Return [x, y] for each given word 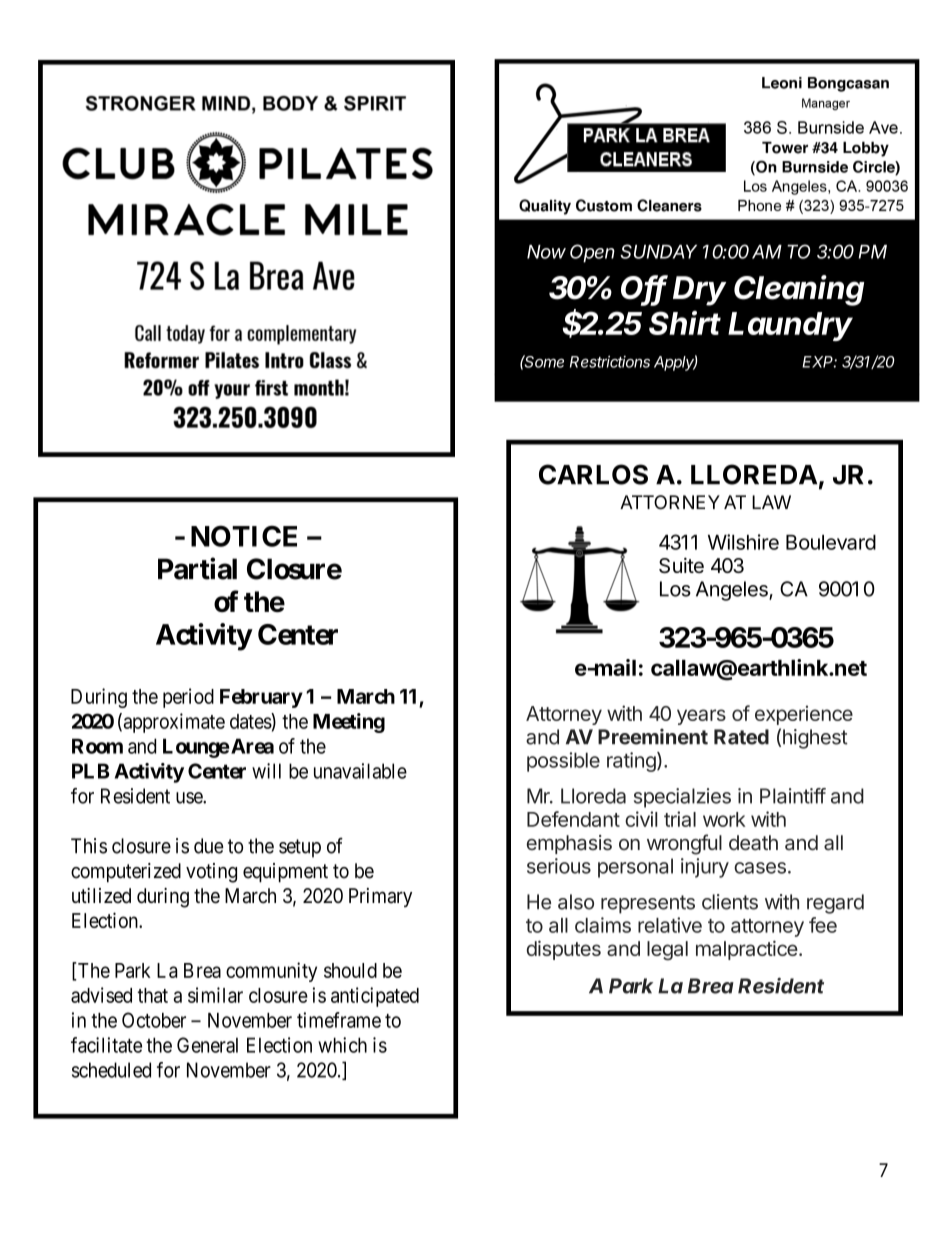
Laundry [790, 326]
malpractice [747, 950]
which [342, 1045]
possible [563, 762]
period [188, 698]
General [207, 1045]
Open [592, 253]
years [701, 717]
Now [546, 252]
